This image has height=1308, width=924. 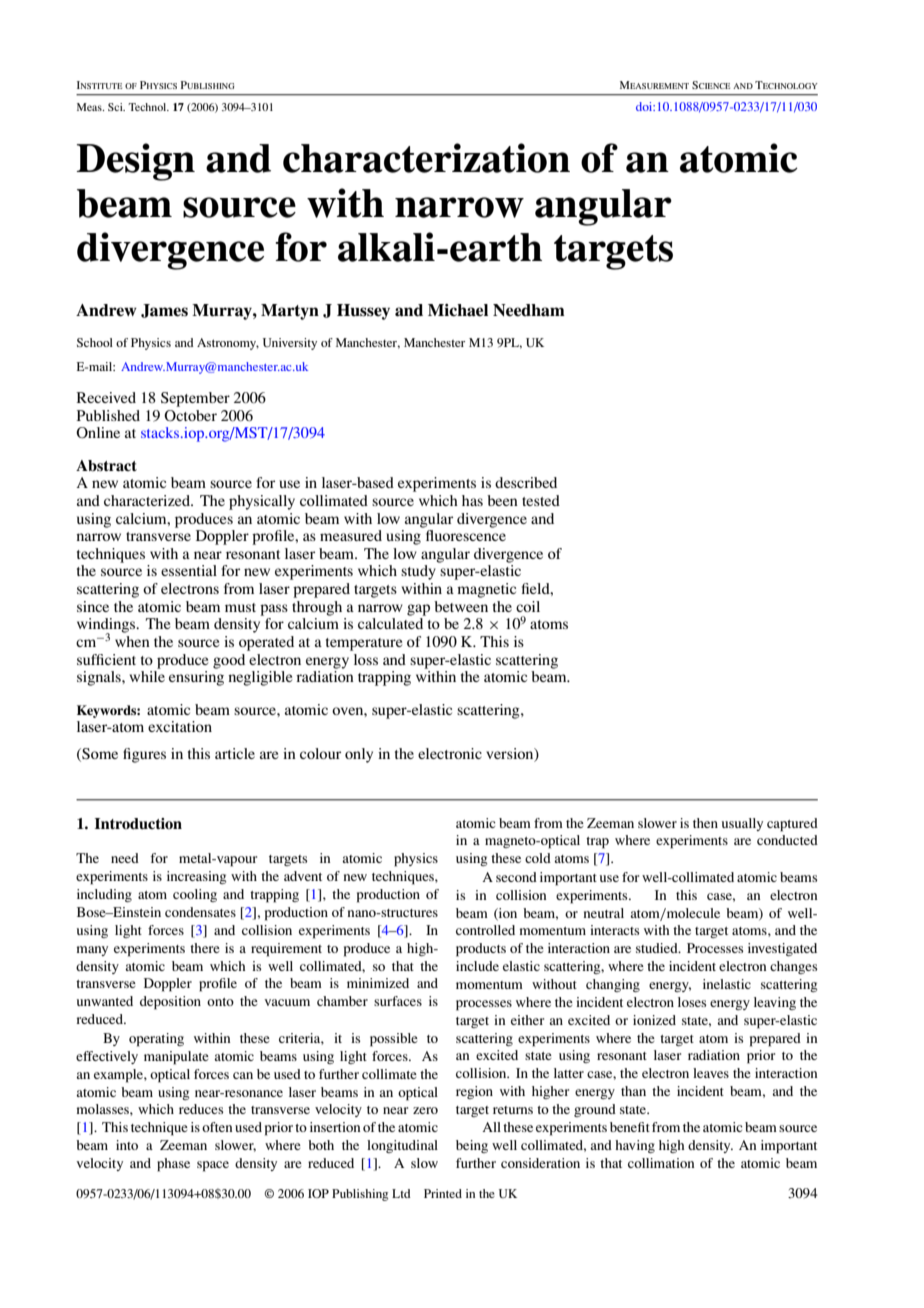 What do you see at coordinates (173, 1165) in the image?
I see `phase` at bounding box center [173, 1165].
